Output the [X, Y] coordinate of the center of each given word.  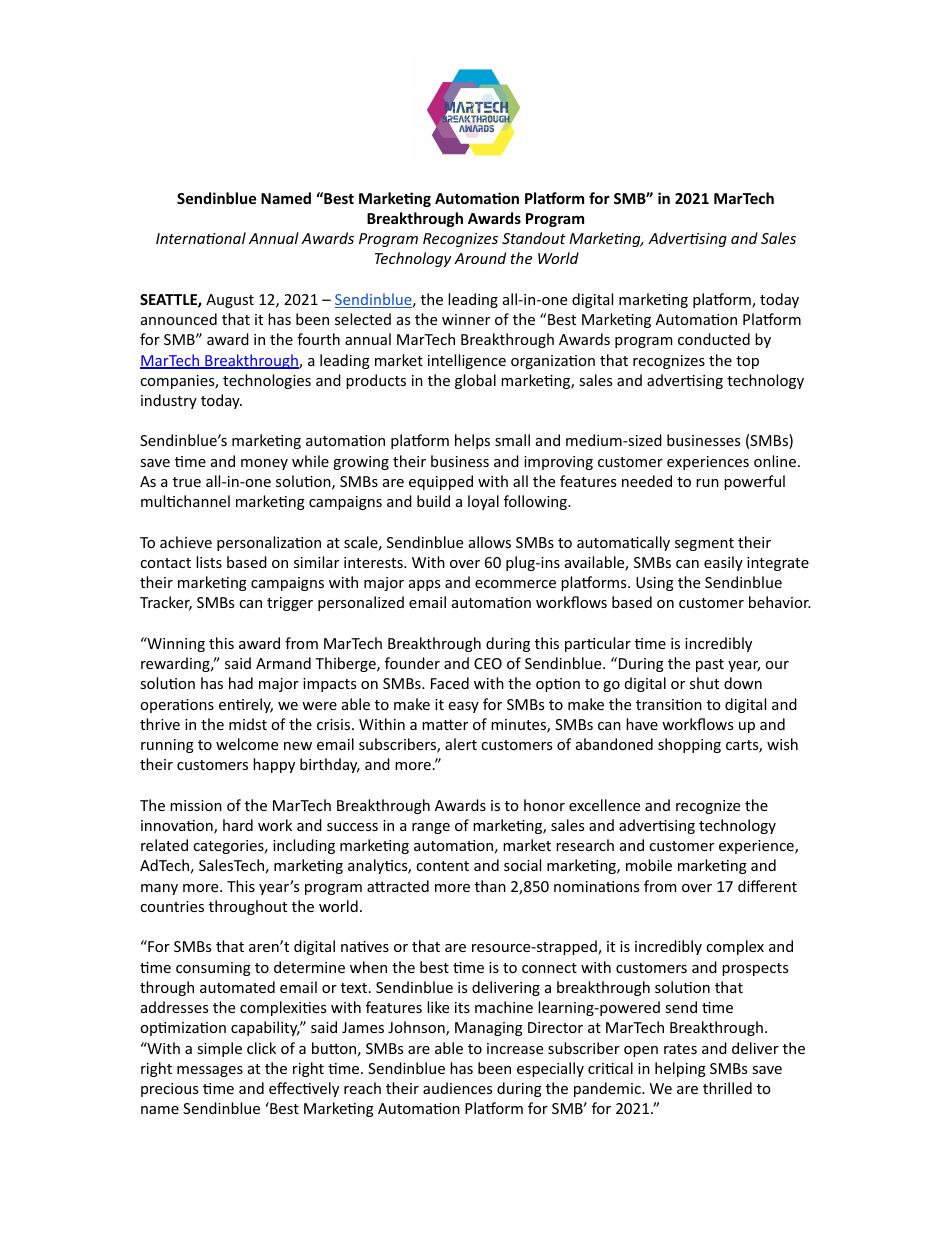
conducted [714, 339]
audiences [457, 1088]
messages [210, 1071]
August [230, 301]
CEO [488, 663]
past [710, 665]
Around [480, 258]
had [241, 683]
